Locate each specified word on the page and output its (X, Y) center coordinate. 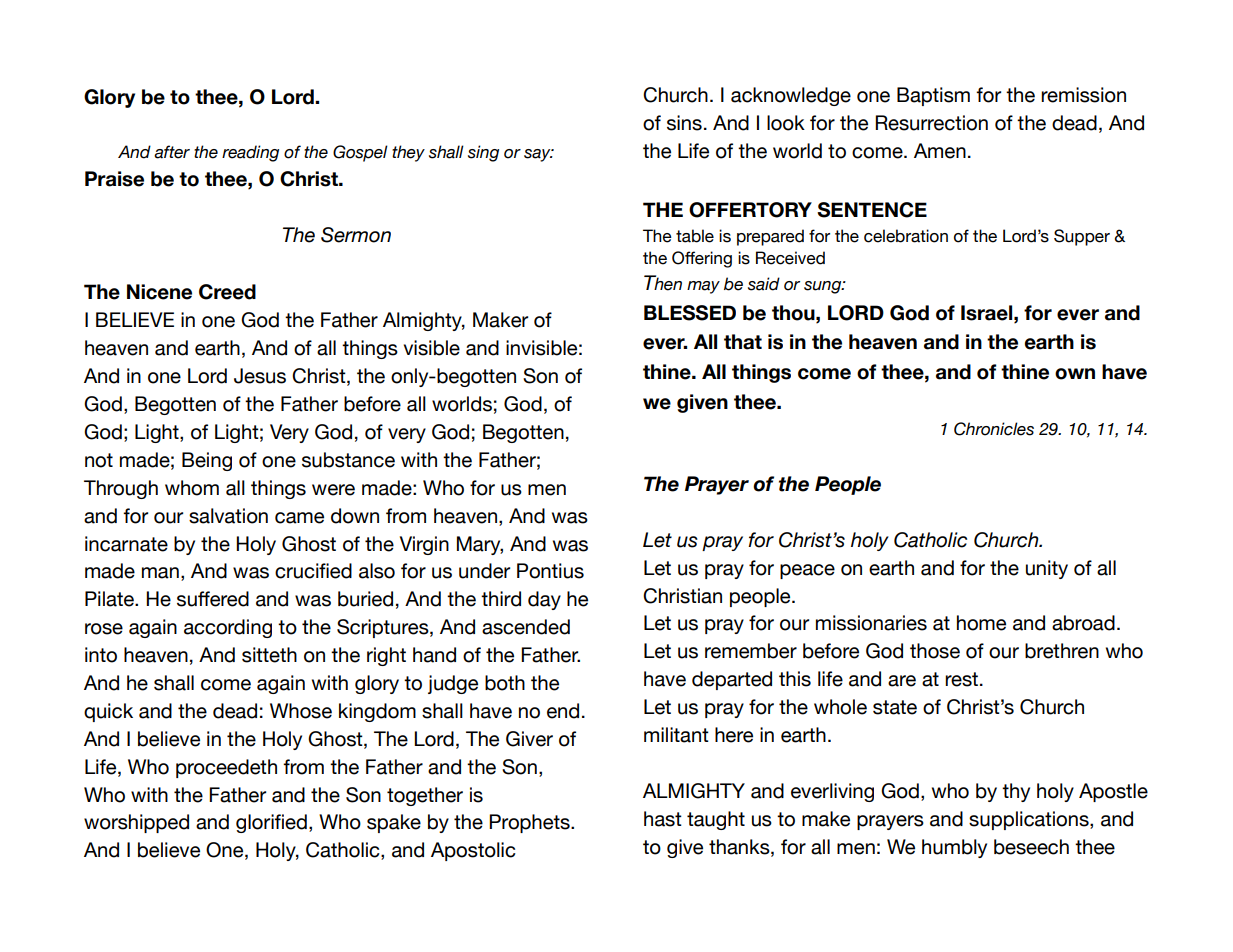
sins (684, 123)
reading (250, 153)
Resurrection (931, 123)
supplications (1030, 820)
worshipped (136, 823)
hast (663, 819)
